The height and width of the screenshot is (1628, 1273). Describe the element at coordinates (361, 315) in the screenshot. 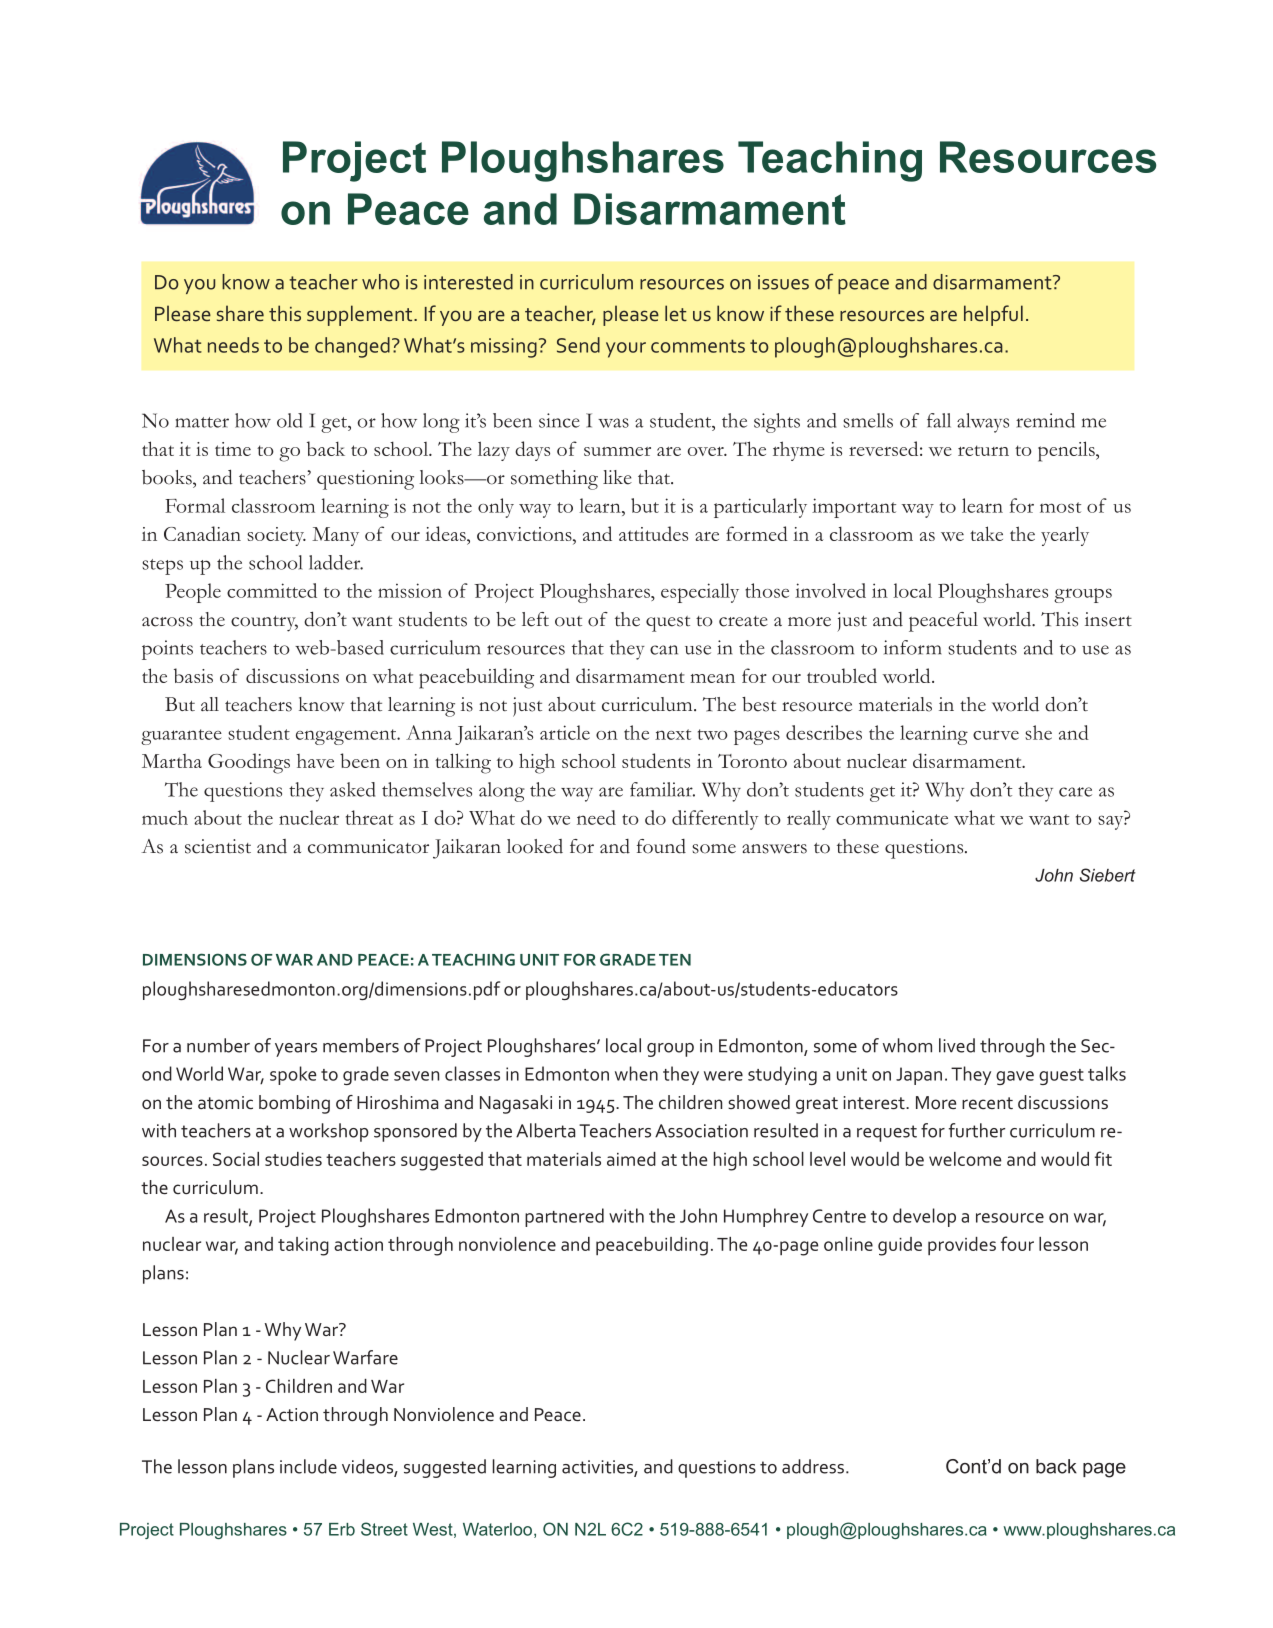

I see `supplement` at that location.
